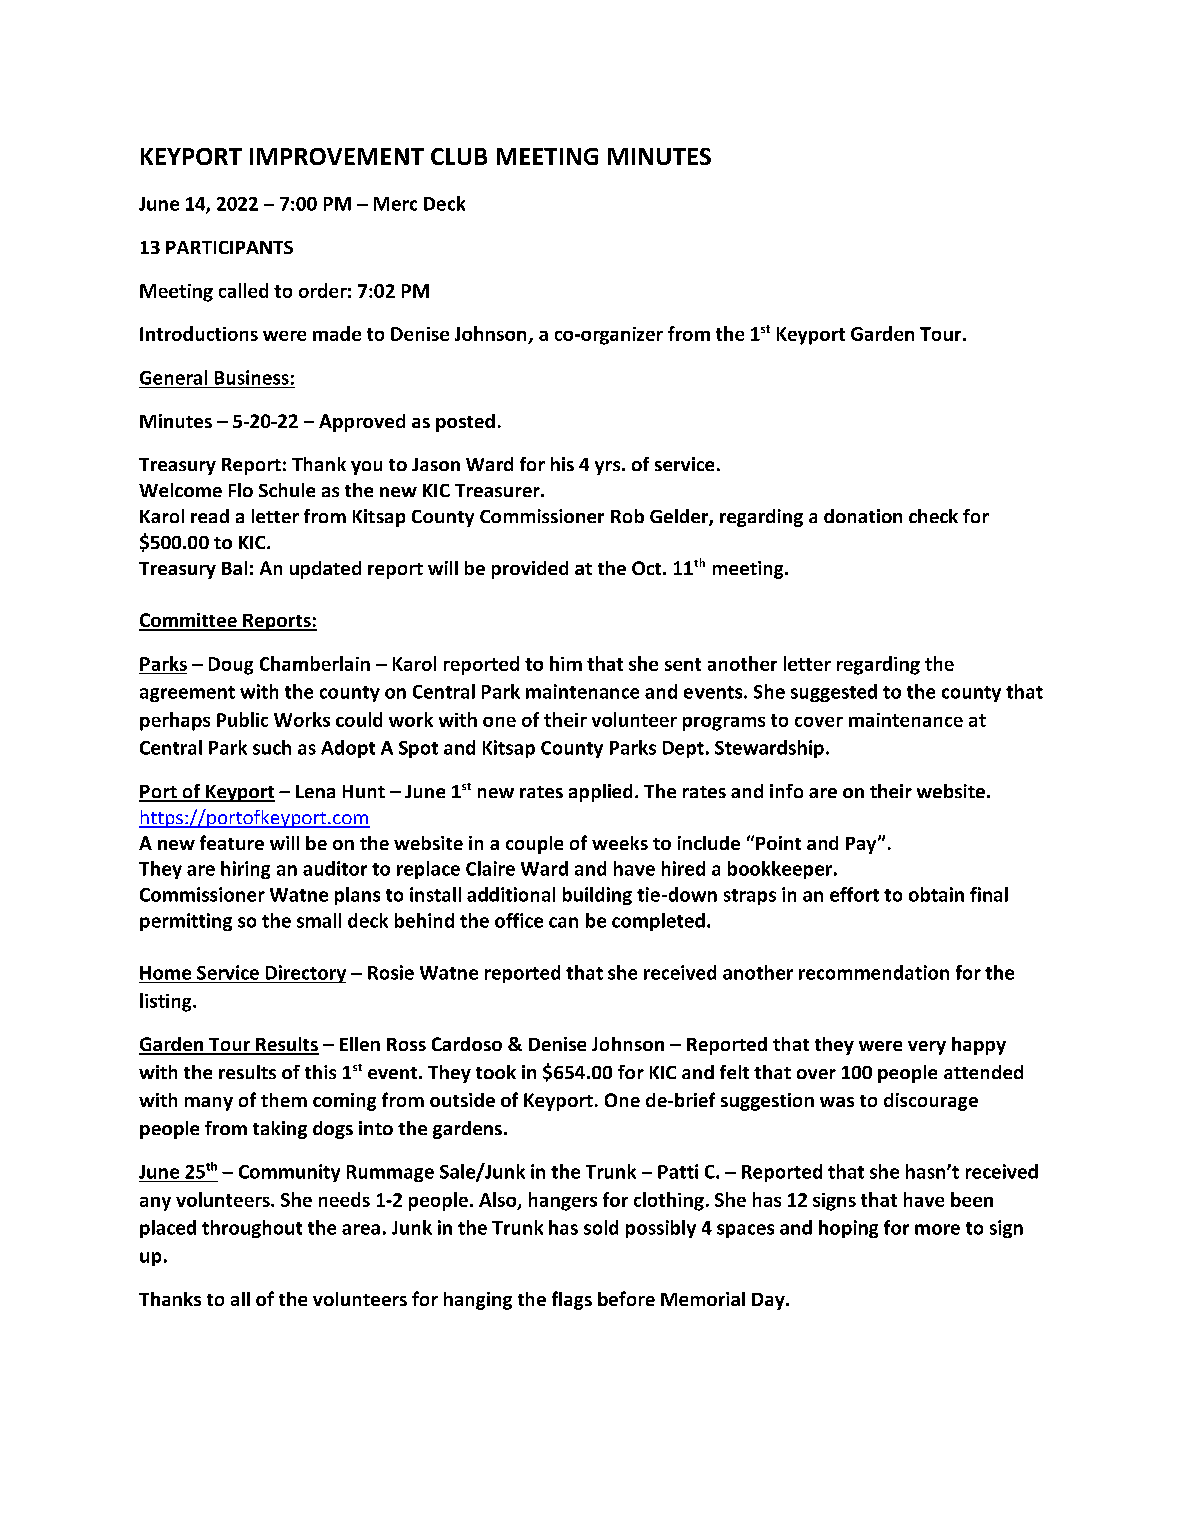 The height and width of the screenshot is (1530, 1182). Describe the element at coordinates (572, 1300) in the screenshot. I see `flags` at that location.
